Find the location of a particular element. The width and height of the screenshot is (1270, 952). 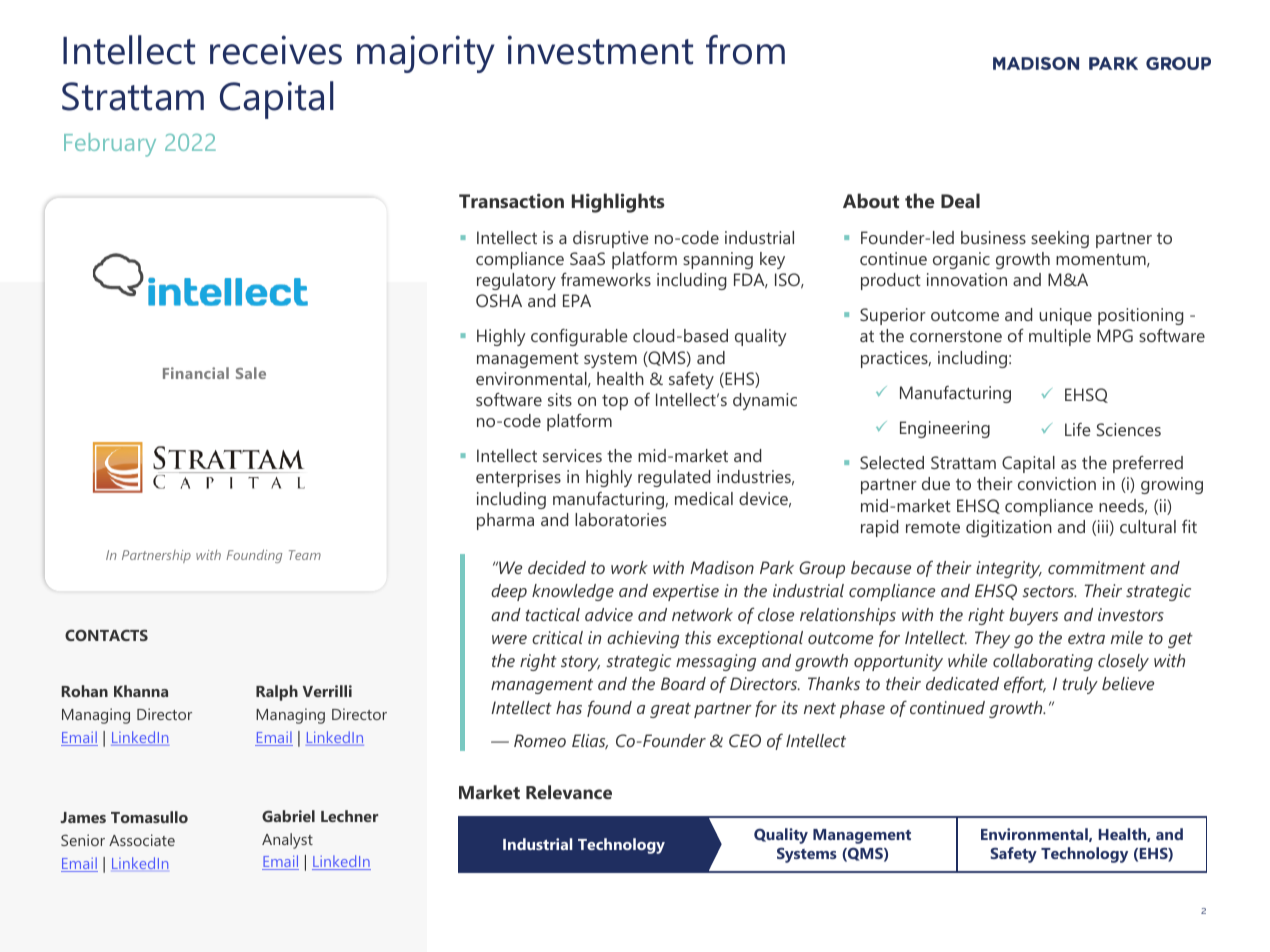

services is located at coordinates (572, 455).
